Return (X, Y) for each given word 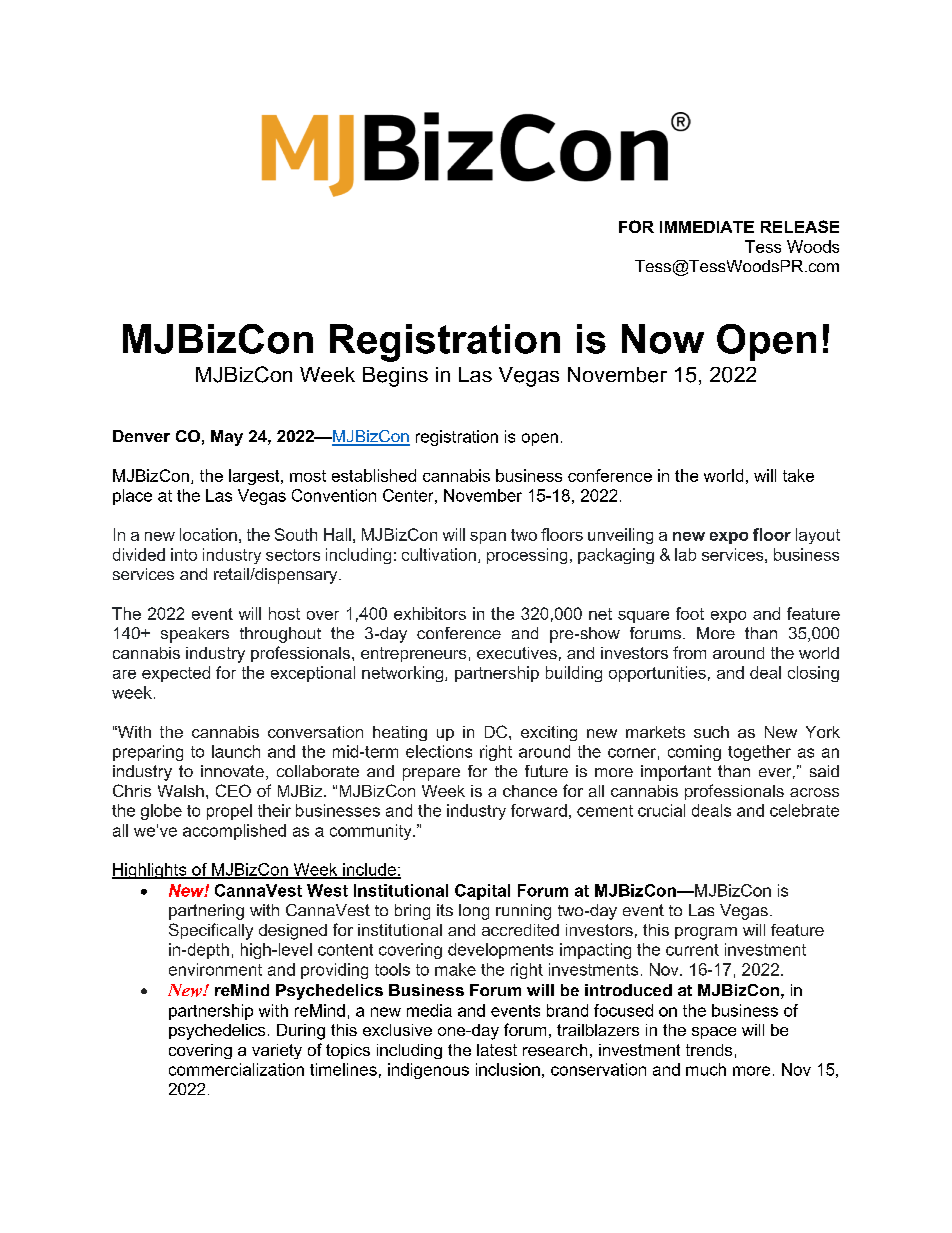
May (227, 438)
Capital (482, 892)
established (374, 475)
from (689, 652)
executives (517, 653)
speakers (195, 635)
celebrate (804, 810)
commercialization (236, 1069)
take (798, 475)
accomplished (234, 832)
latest (497, 1050)
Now (663, 339)
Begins (395, 377)
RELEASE (800, 226)
